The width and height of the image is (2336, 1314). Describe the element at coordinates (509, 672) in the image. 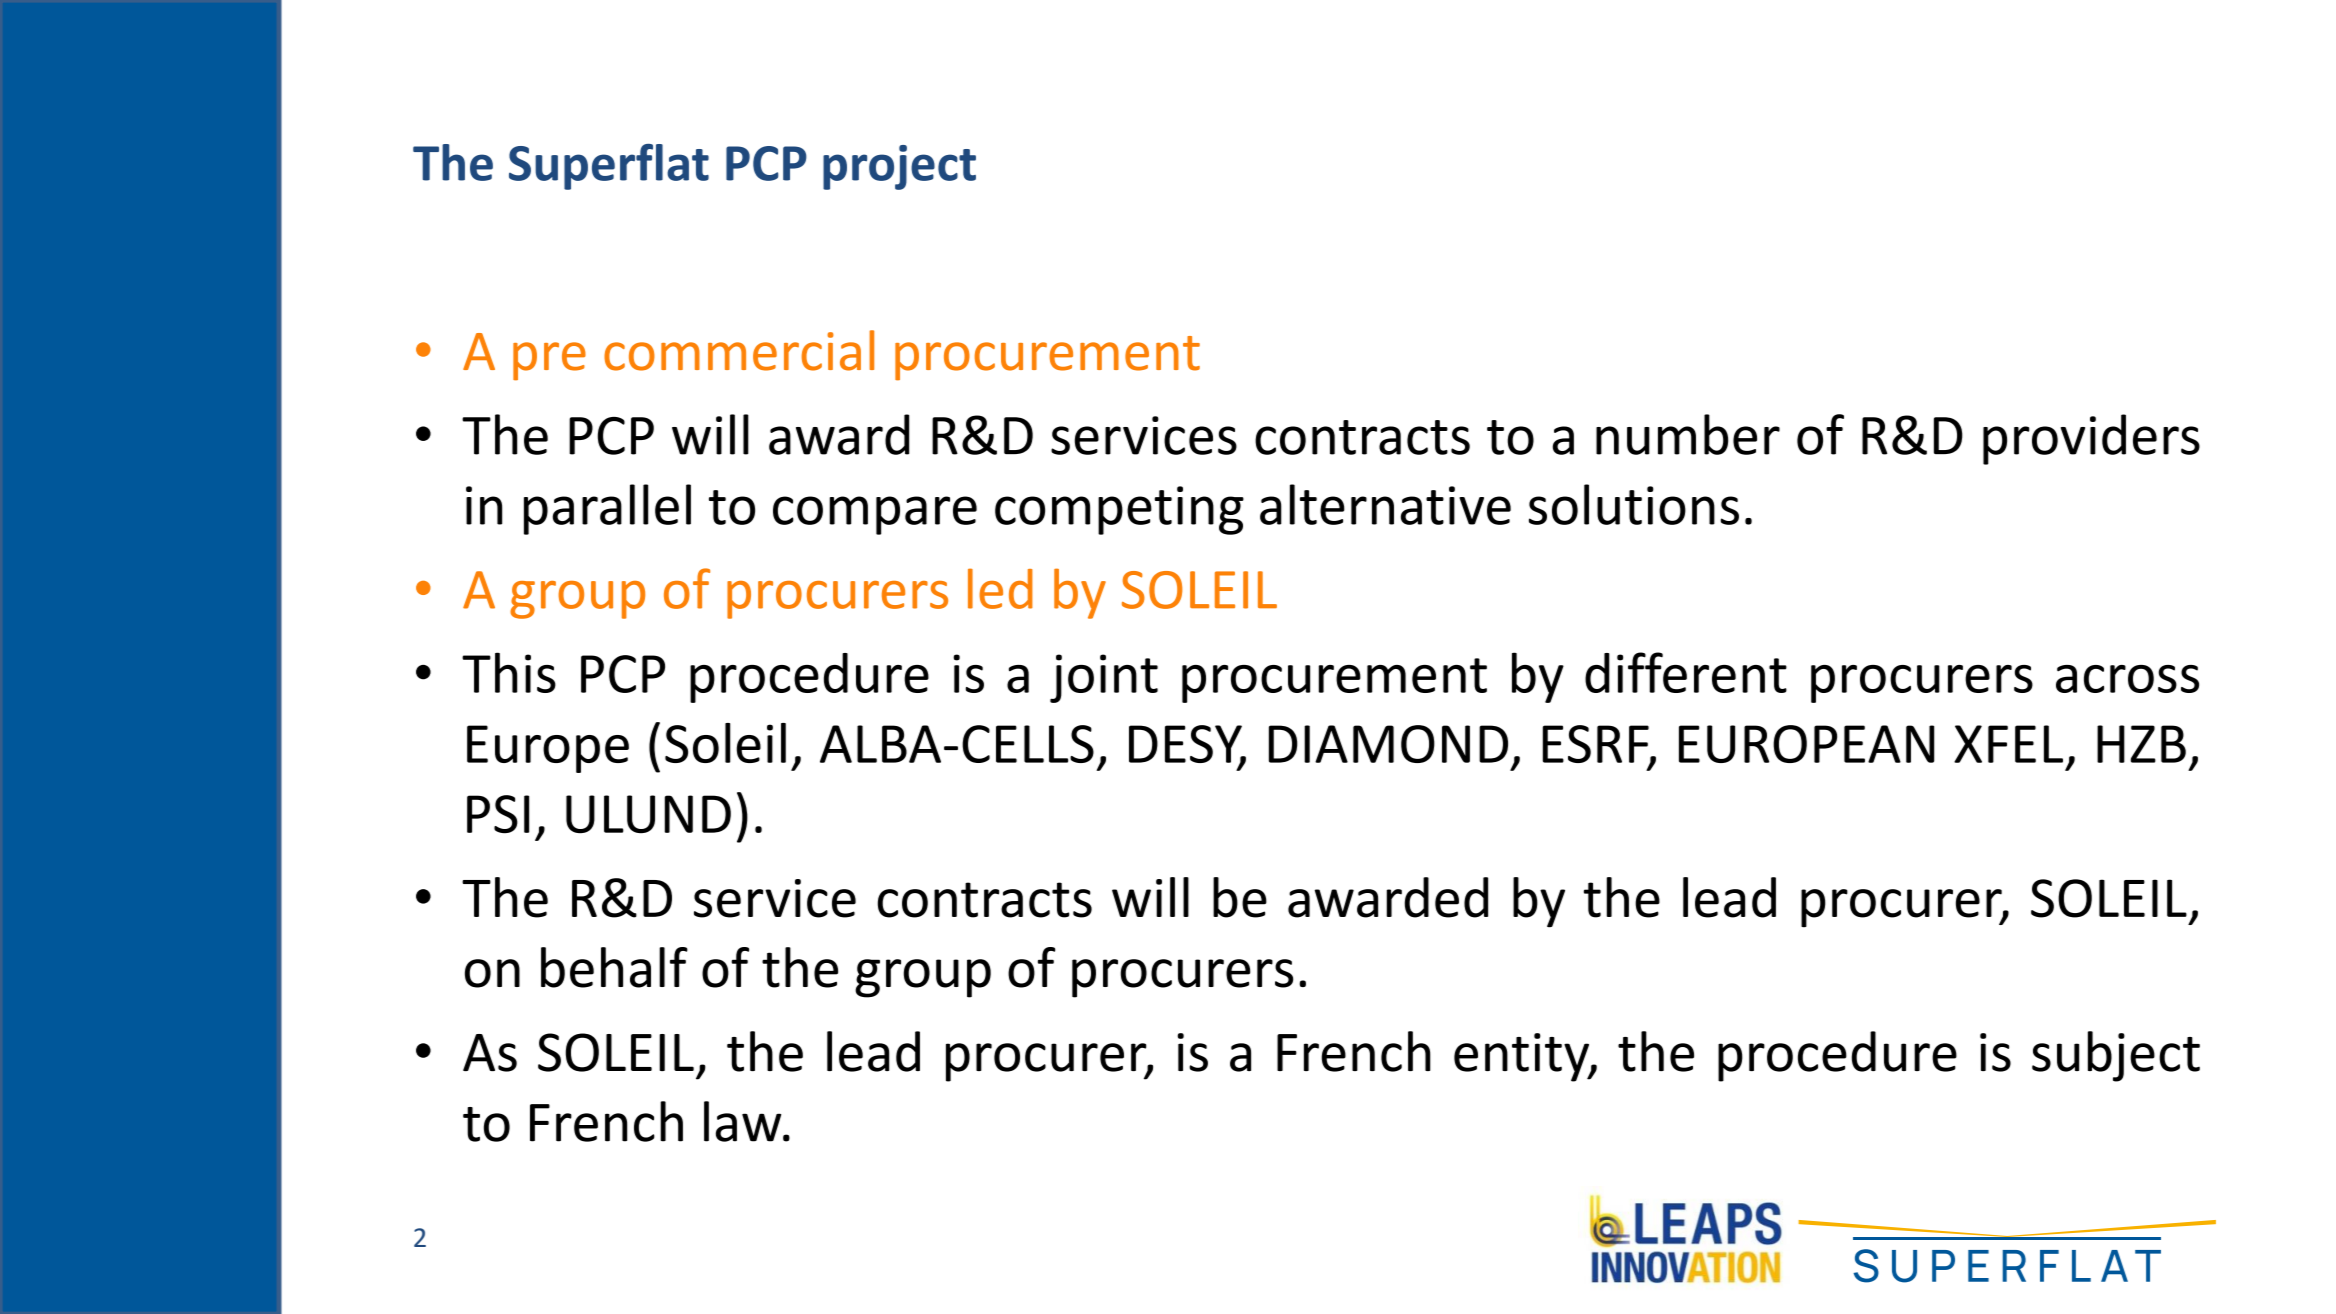

I see `This` at that location.
